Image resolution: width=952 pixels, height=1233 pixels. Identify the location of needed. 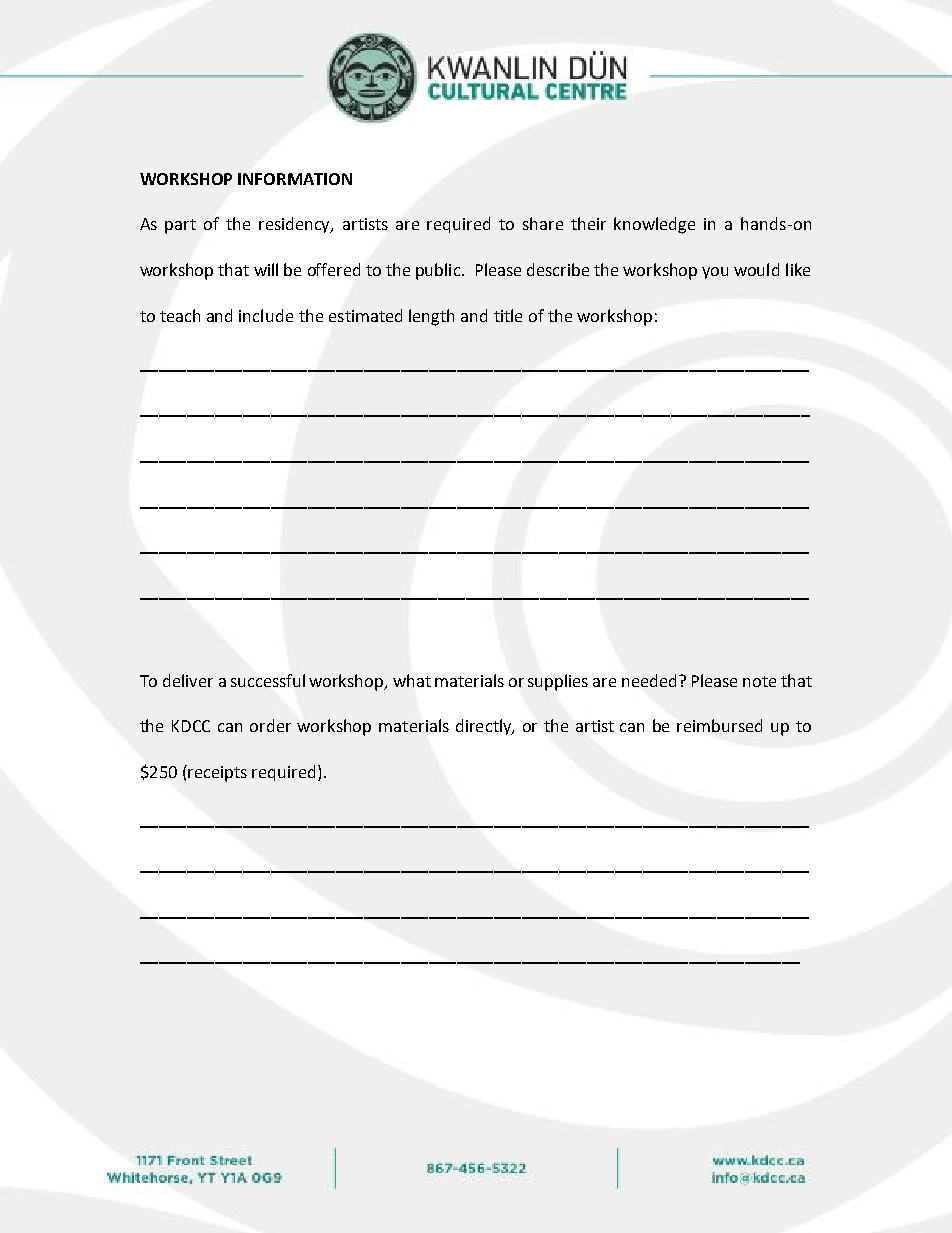
(651, 680).
